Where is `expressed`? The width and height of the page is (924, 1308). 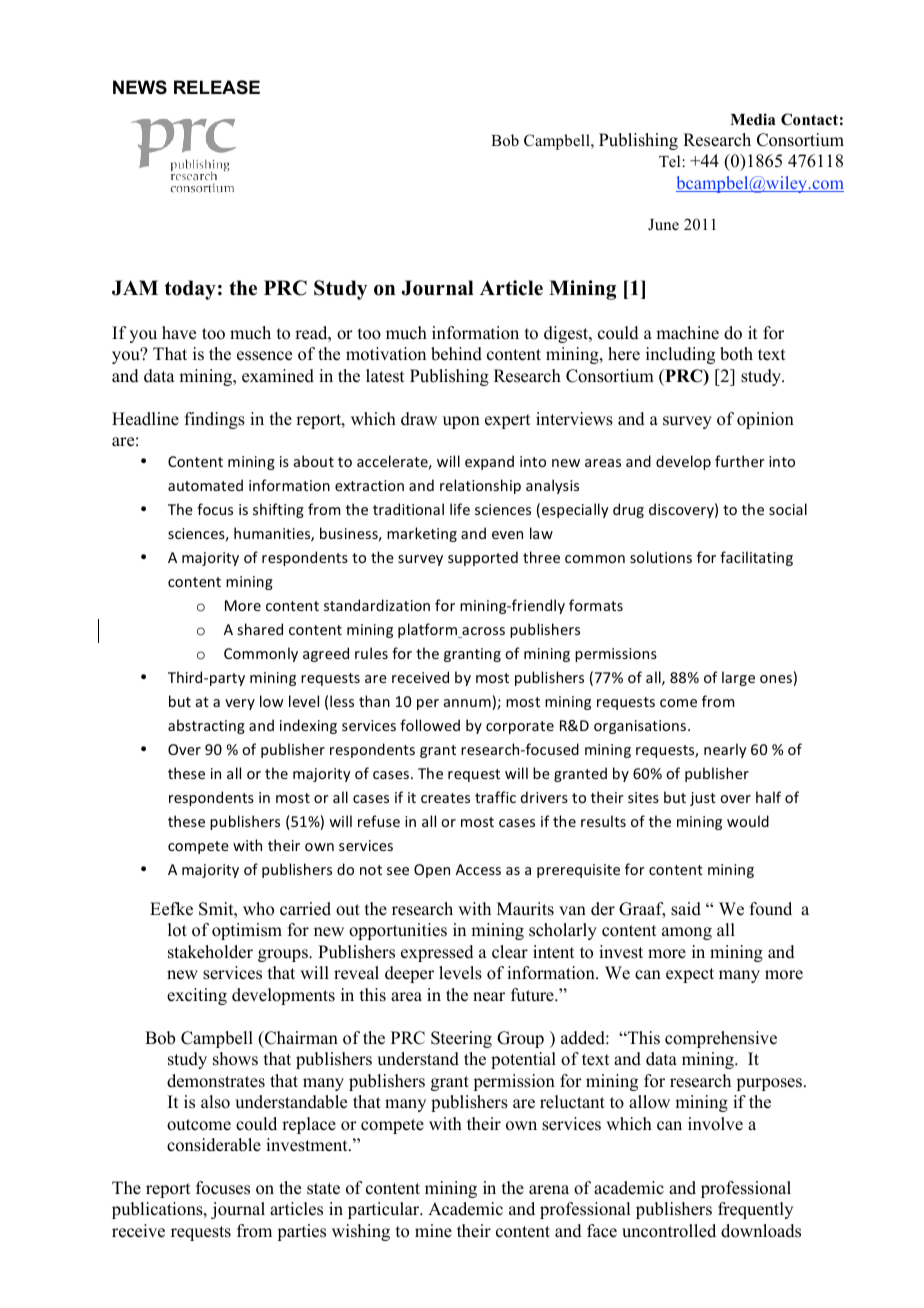 expressed is located at coordinates (437, 953).
